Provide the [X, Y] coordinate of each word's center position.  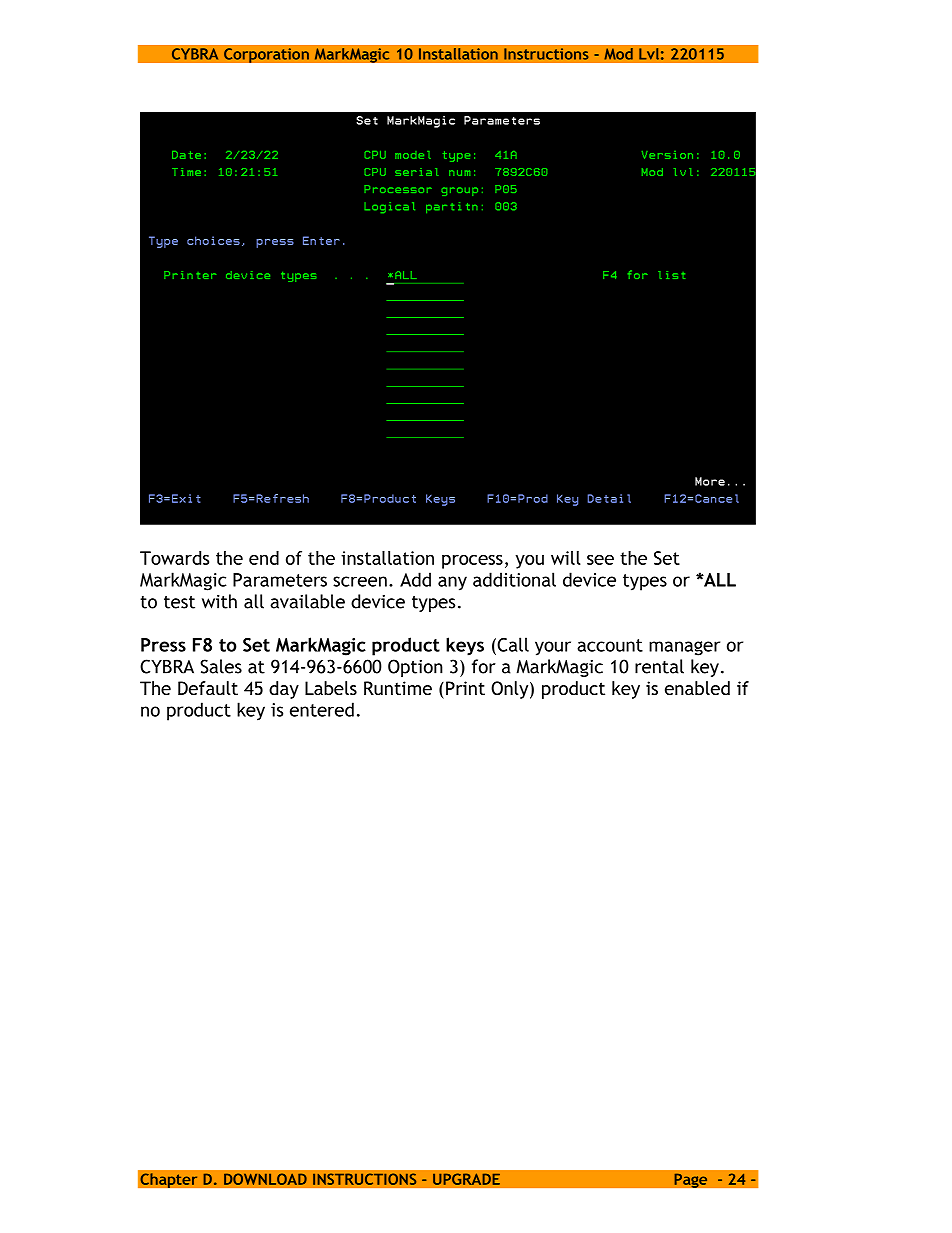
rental [659, 666]
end [264, 558]
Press [163, 645]
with [219, 601]
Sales [221, 666]
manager [684, 648]
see [600, 560]
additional [514, 579]
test [179, 602]
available [307, 601]
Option [415, 668]
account [610, 645]
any [452, 583]
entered [322, 709]
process [472, 562]
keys [465, 646]
